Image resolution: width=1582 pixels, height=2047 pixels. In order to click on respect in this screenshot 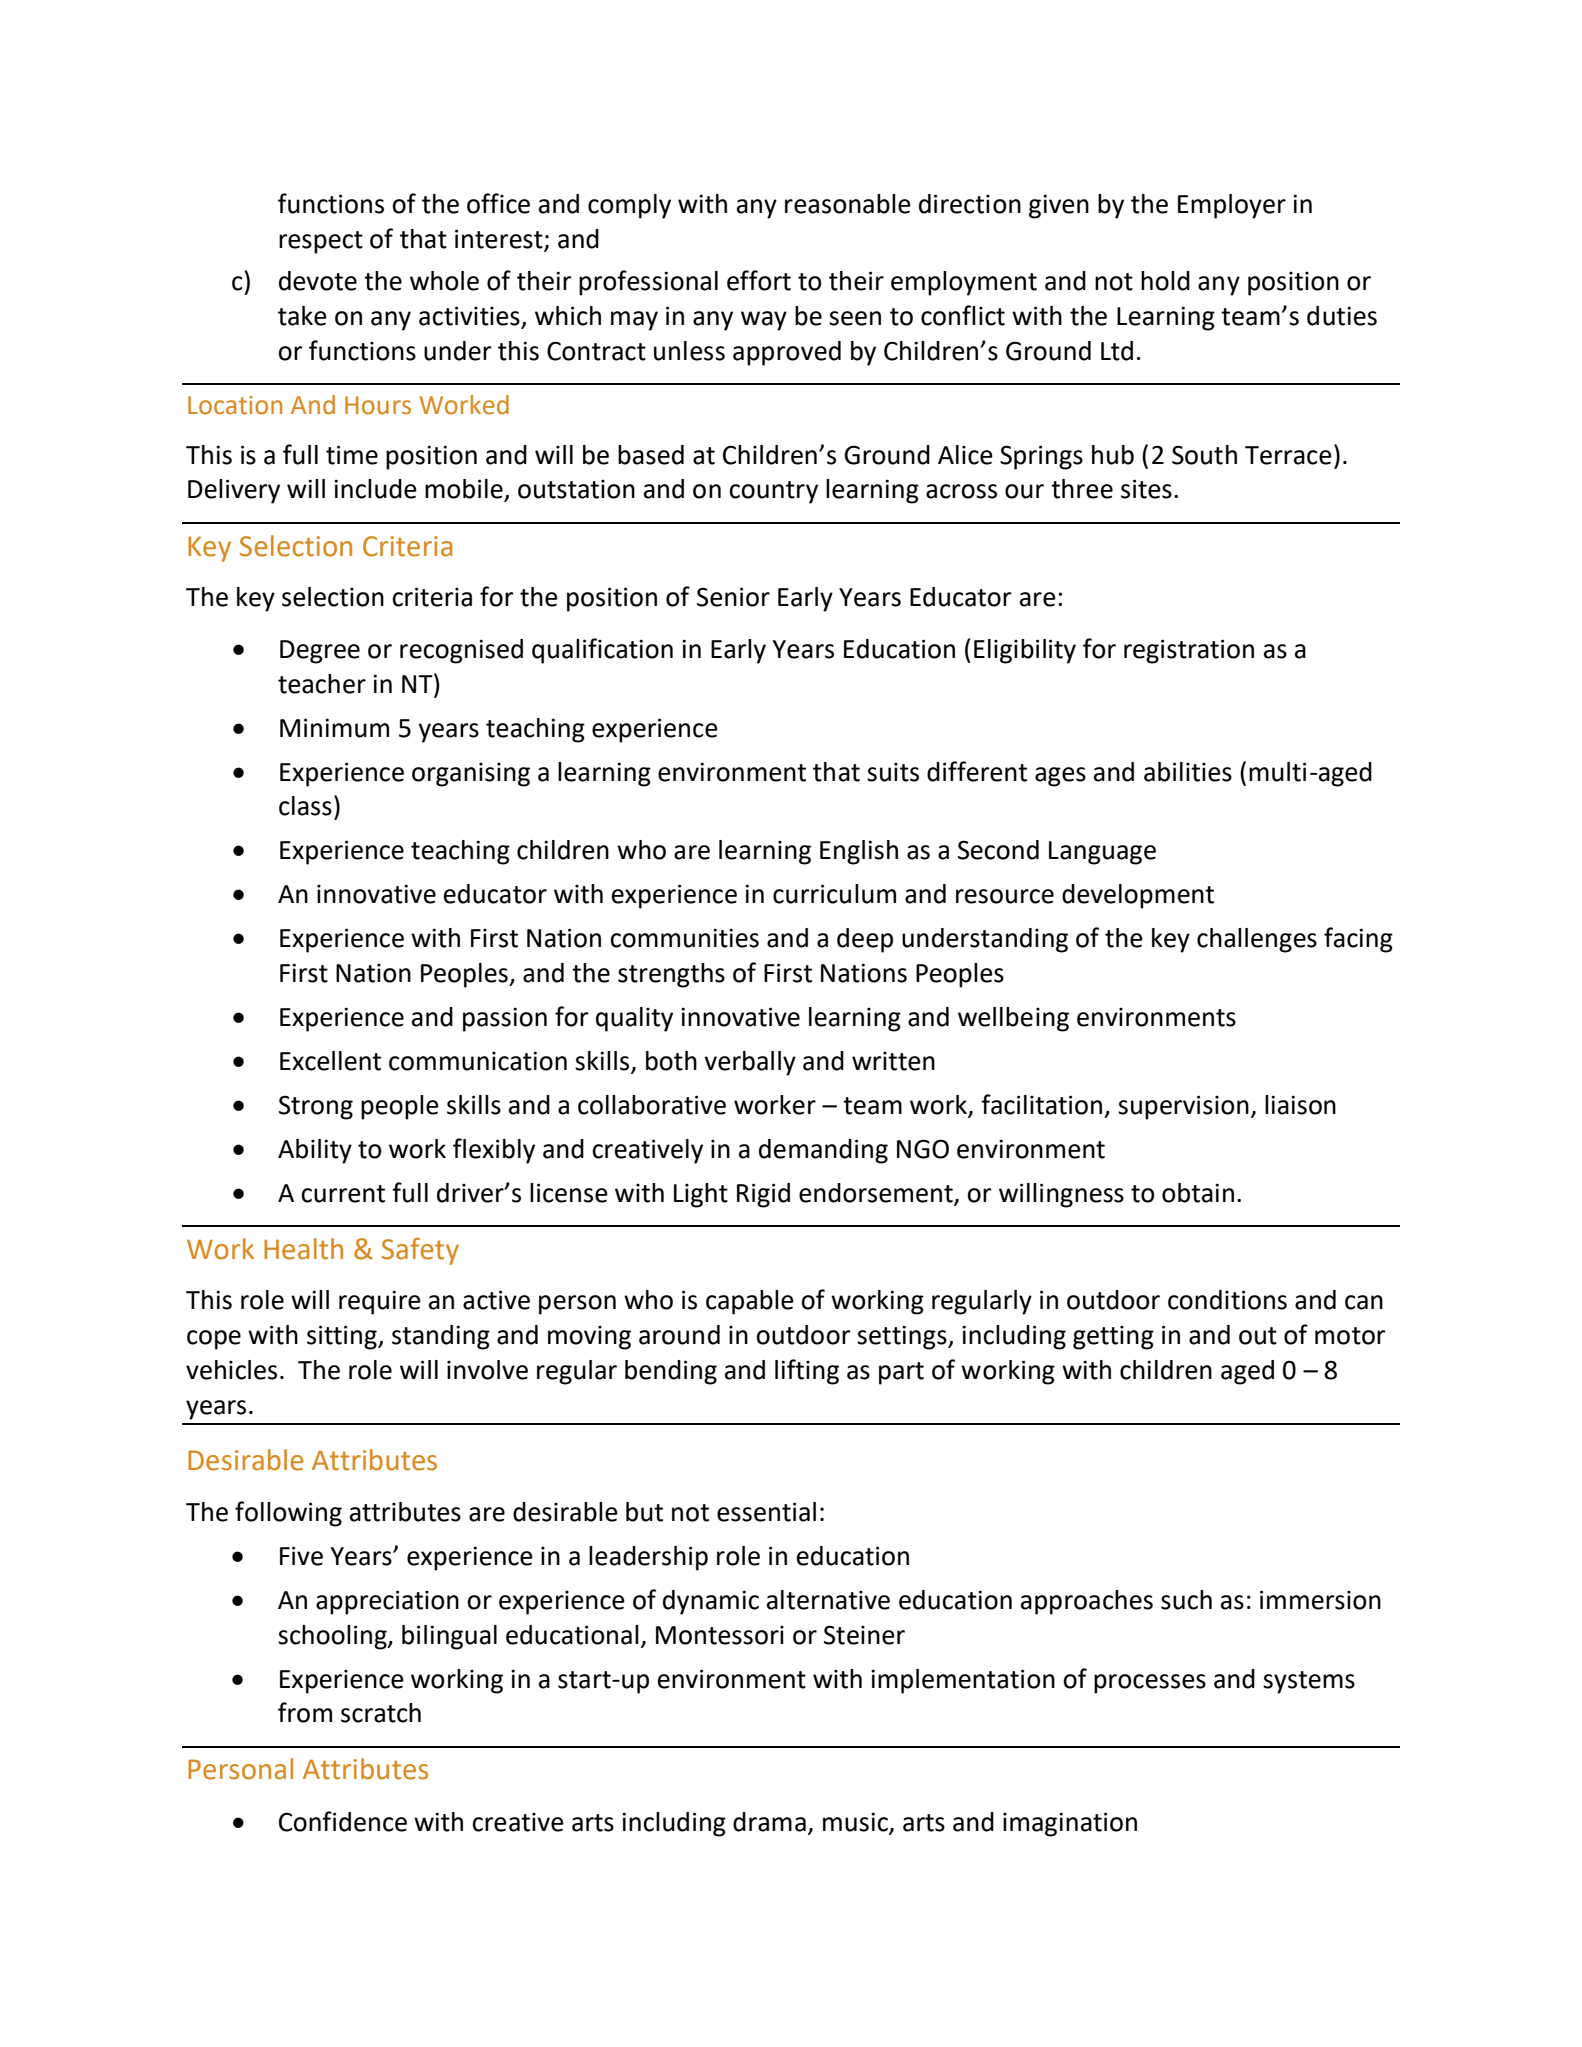, I will do `click(321, 242)`.
